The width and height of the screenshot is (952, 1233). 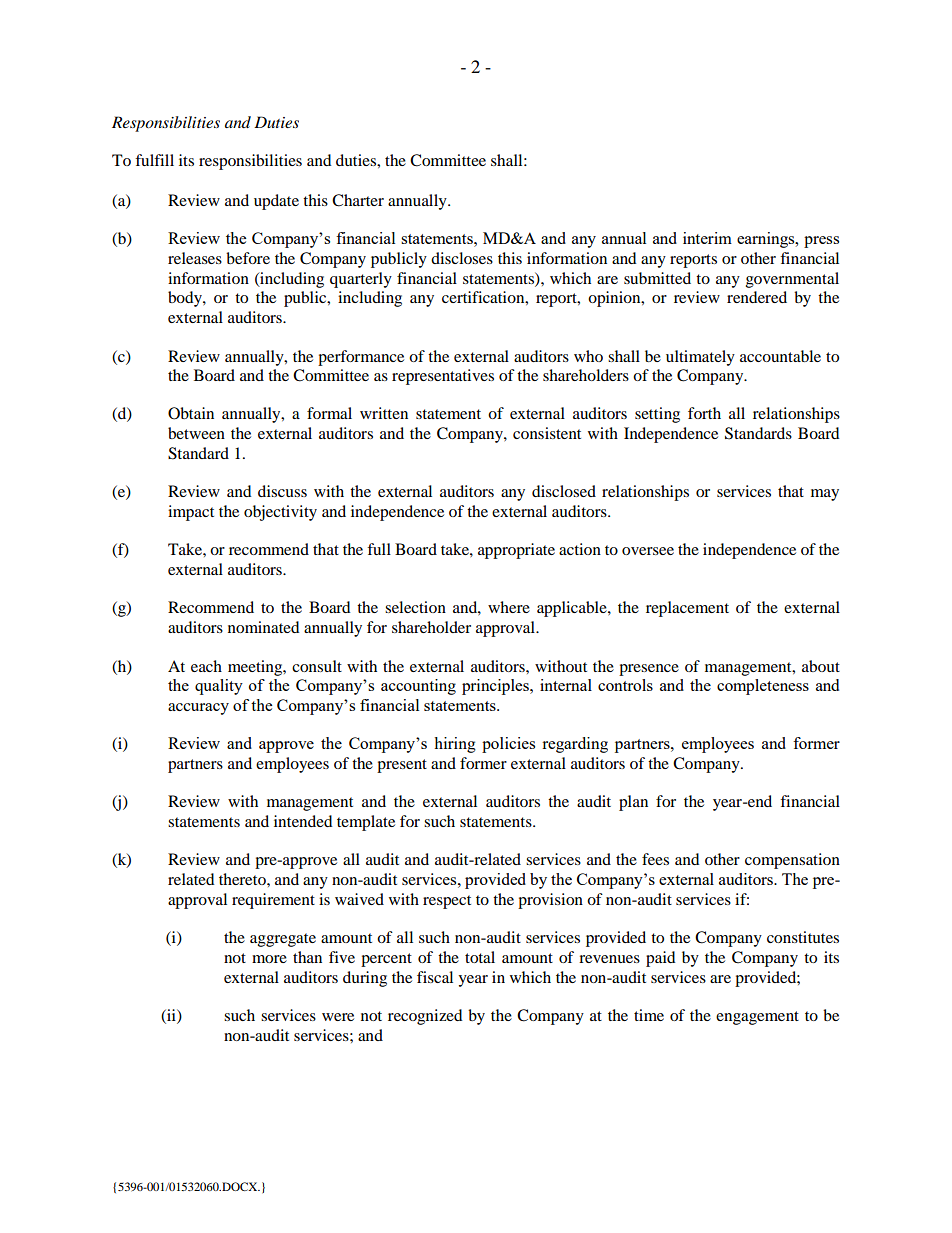 I want to click on more, so click(x=269, y=959).
